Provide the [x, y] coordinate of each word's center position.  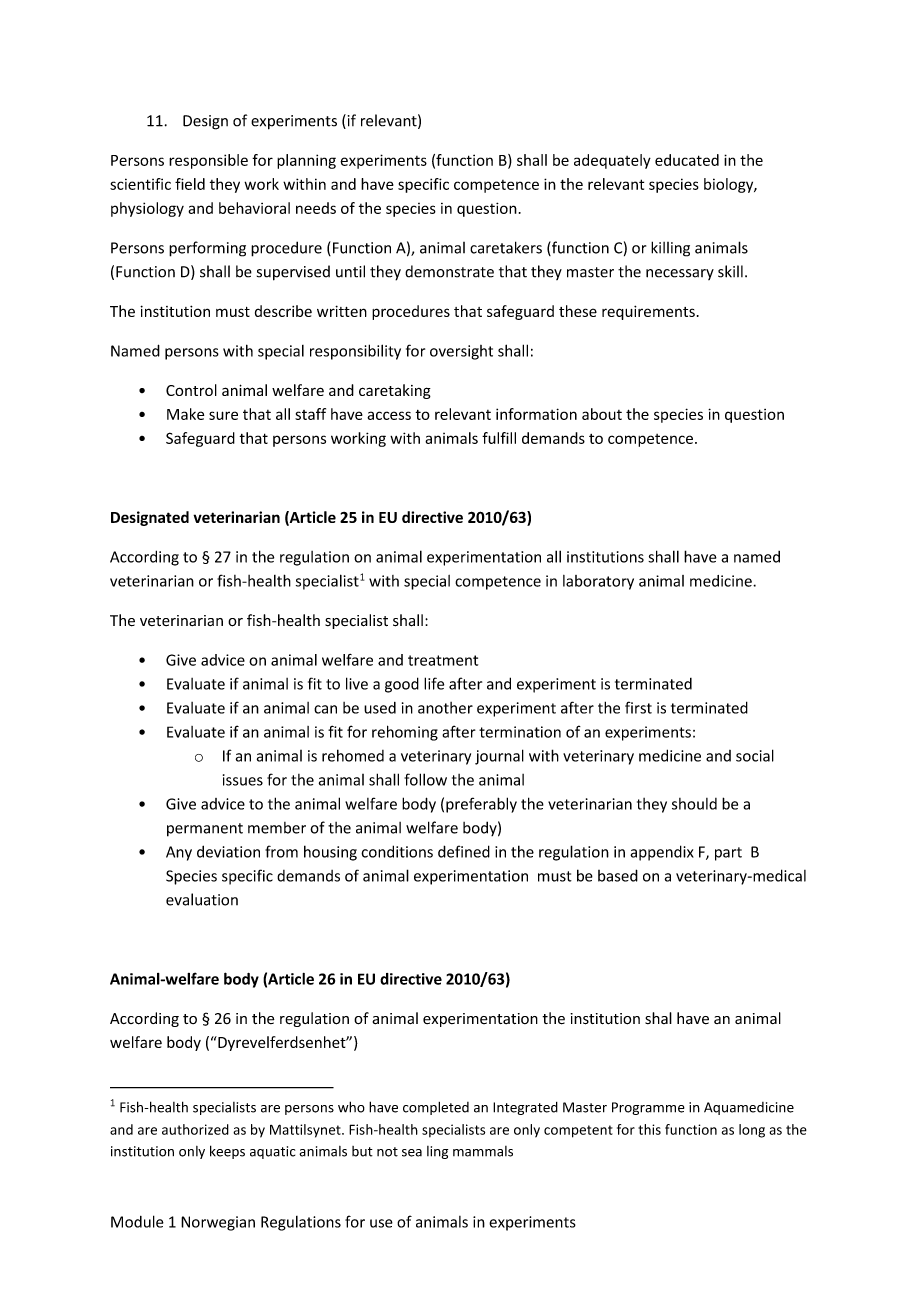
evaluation [202, 899]
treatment [443, 660]
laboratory [598, 582]
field [190, 184]
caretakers [506, 247]
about [602, 414]
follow [425, 779]
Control [191, 390]
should [694, 804]
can [325, 709]
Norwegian [218, 1223]
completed [436, 1108]
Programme [648, 1108]
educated [687, 160]
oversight [461, 352]
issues [243, 780]
